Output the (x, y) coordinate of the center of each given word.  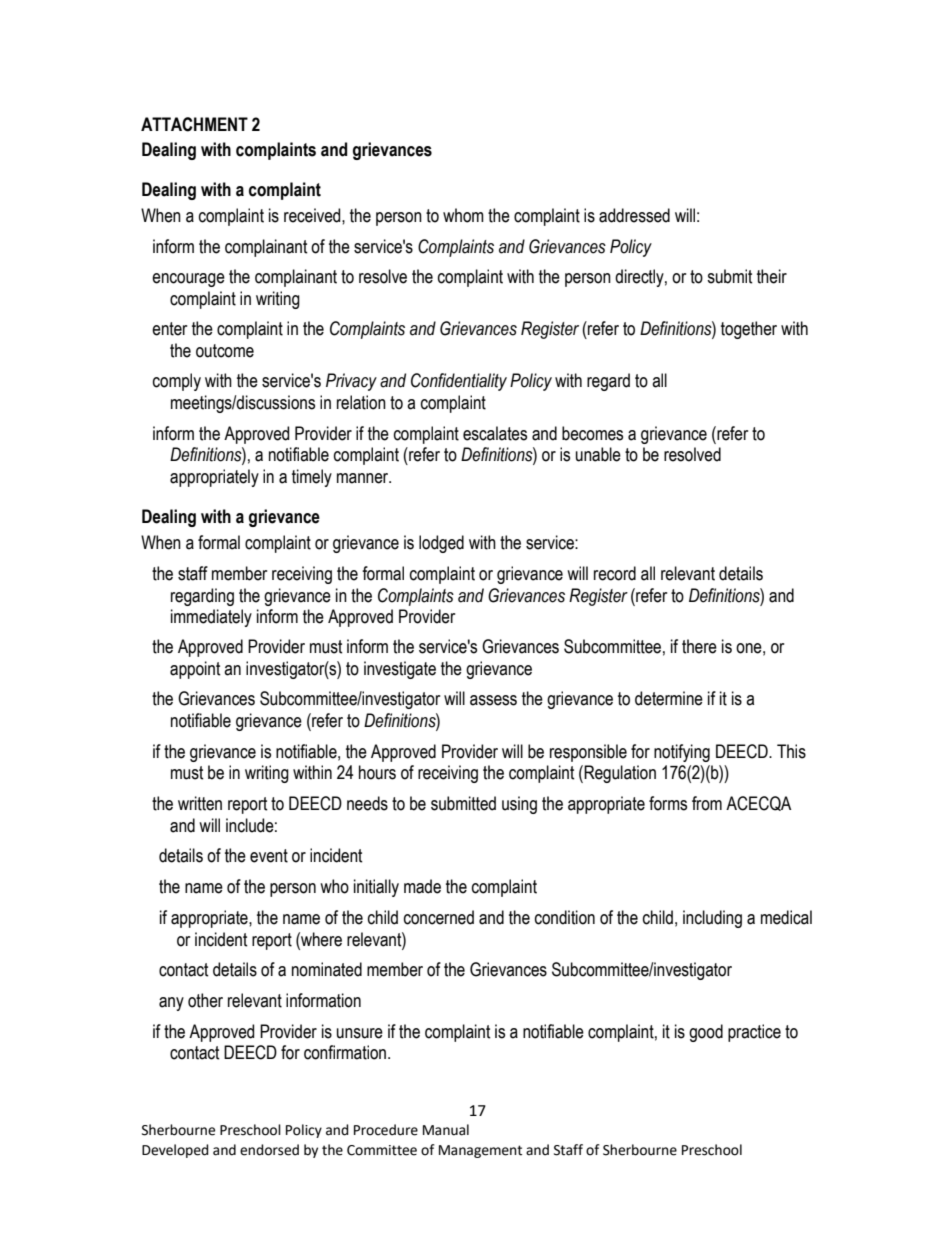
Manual (446, 1130)
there (699, 646)
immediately (211, 618)
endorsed (269, 1150)
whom (463, 215)
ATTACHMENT (194, 124)
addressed (634, 215)
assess (493, 700)
